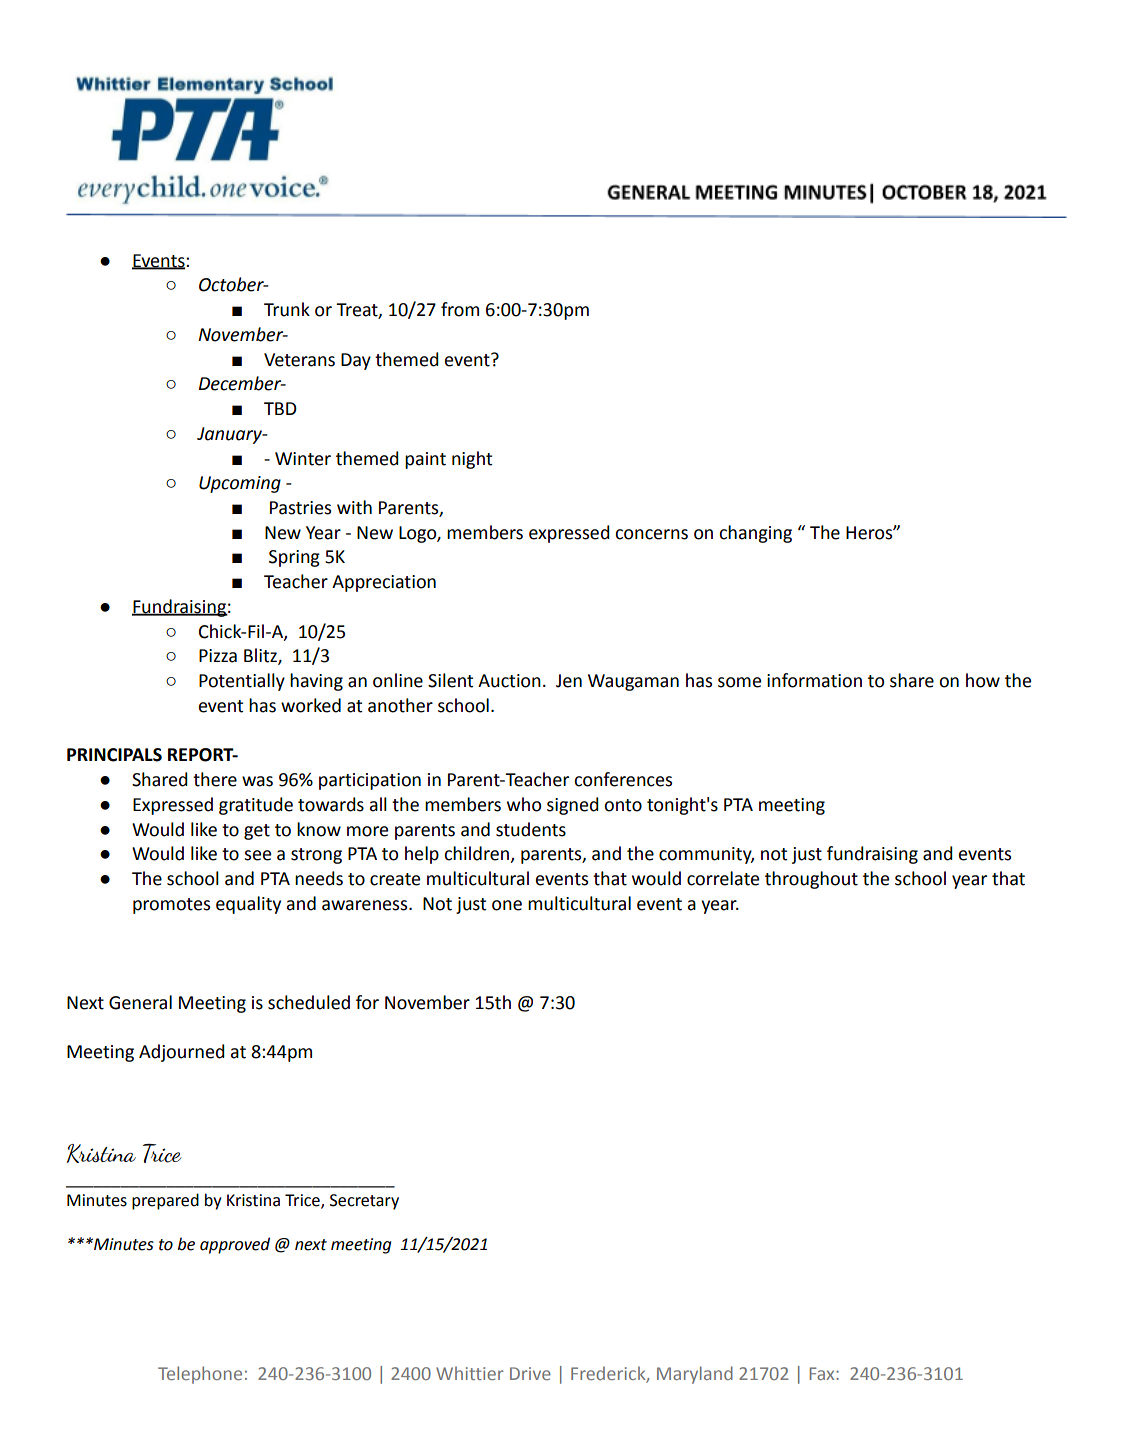 The height and width of the screenshot is (1451, 1122). Describe the element at coordinates (287, 309) in the screenshot. I see `Trunk` at that location.
